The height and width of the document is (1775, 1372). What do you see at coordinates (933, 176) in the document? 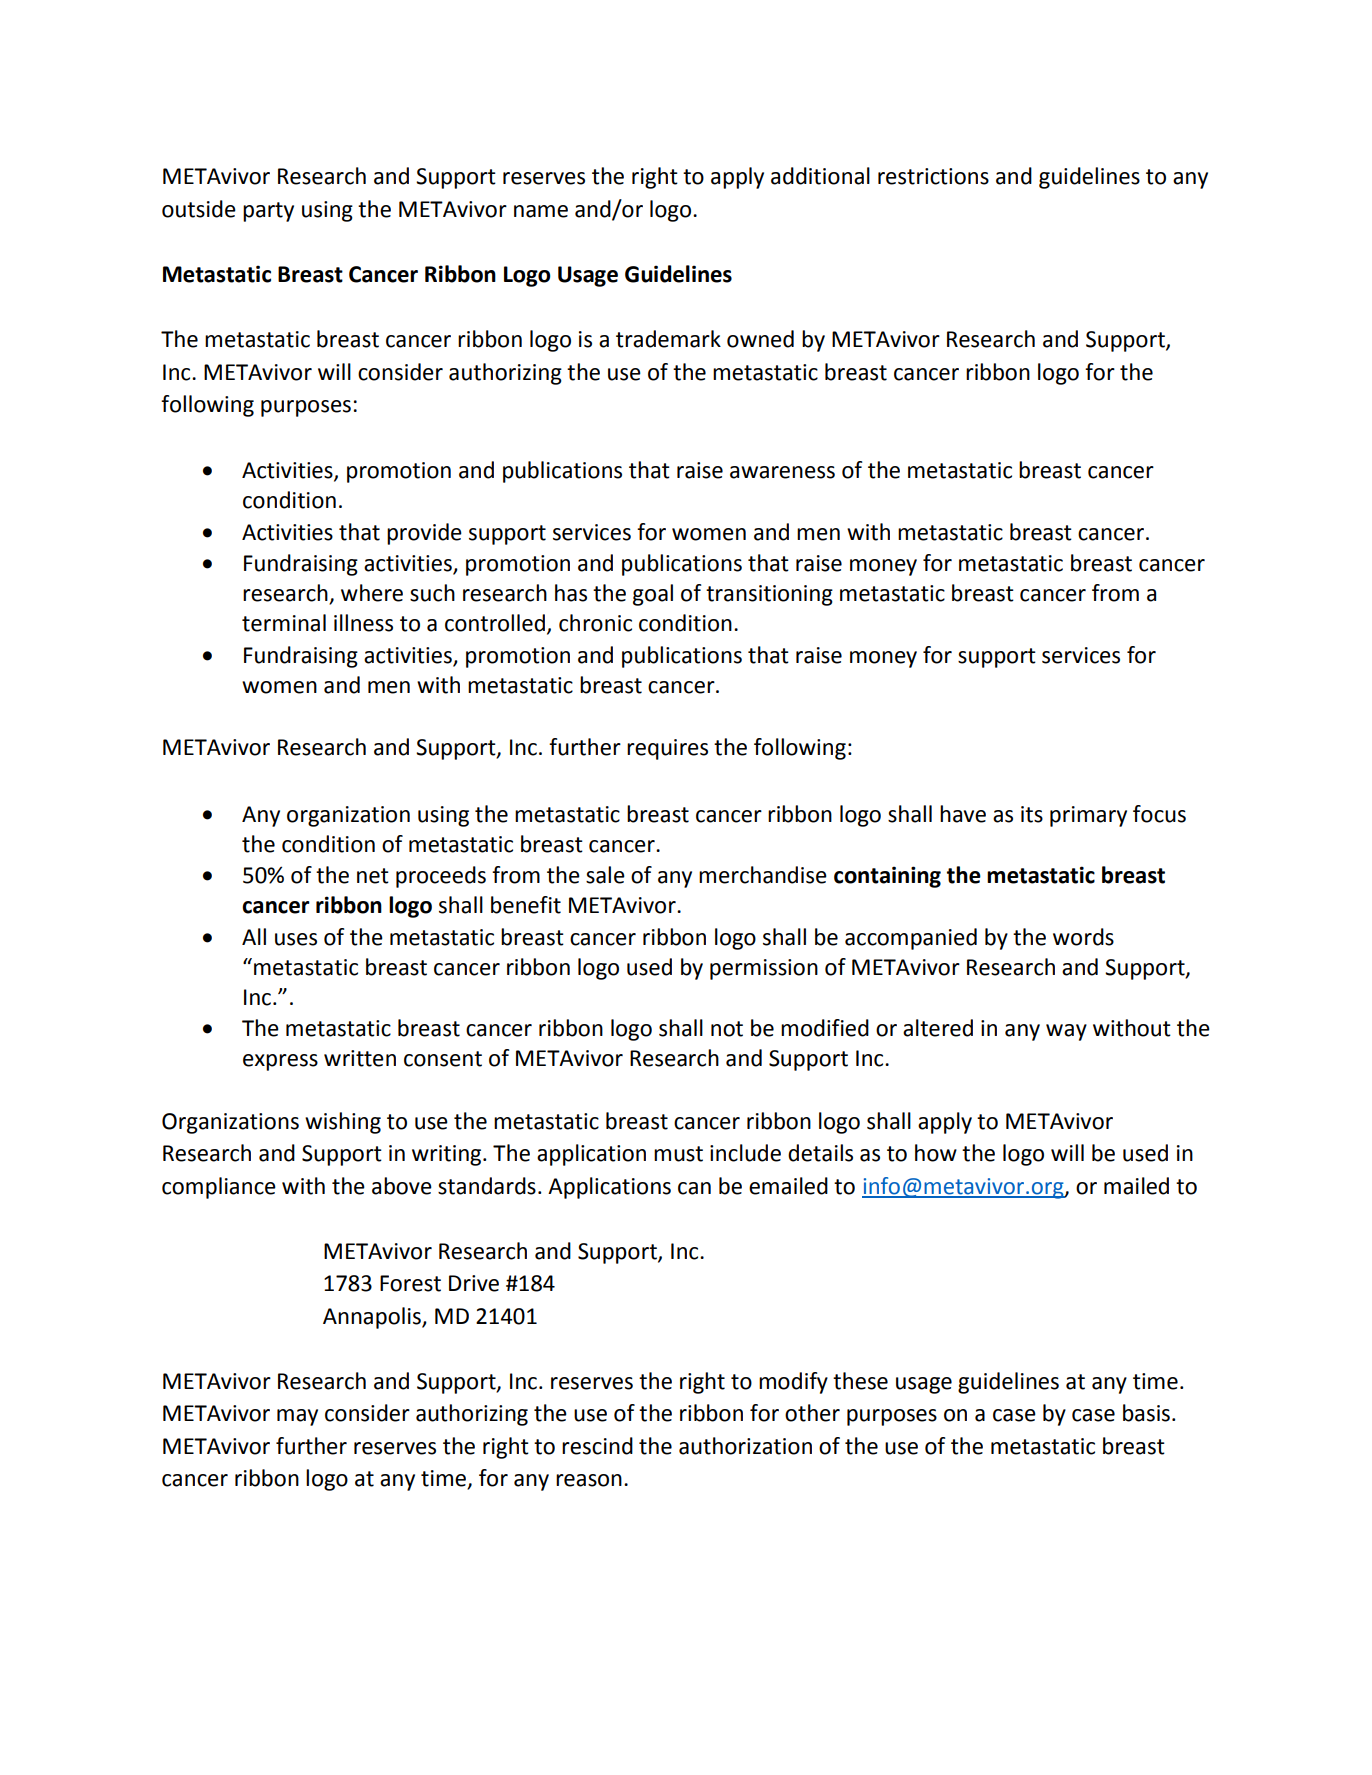
I see `restrictions` at bounding box center [933, 176].
